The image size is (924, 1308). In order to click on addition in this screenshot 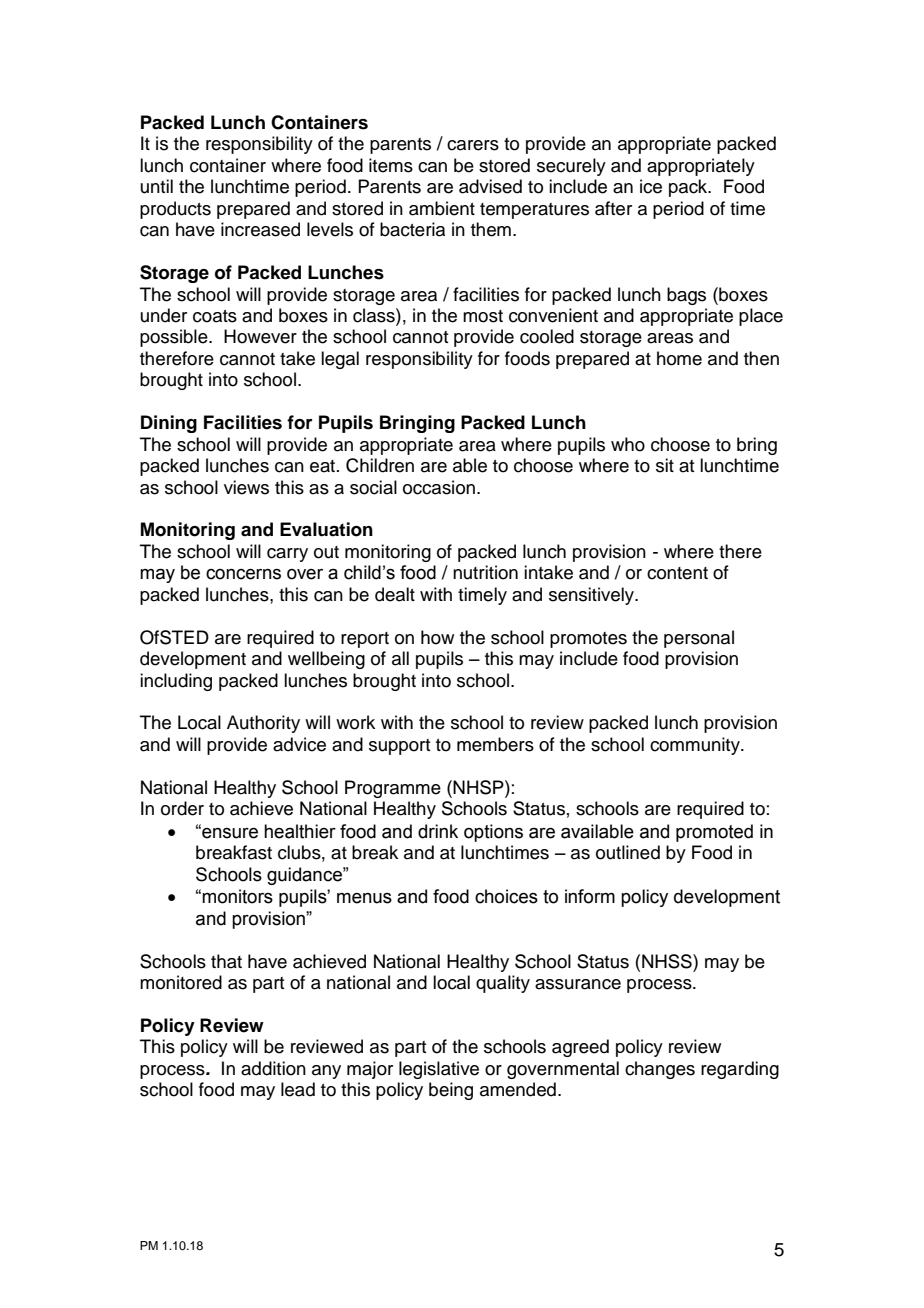, I will do `click(273, 1068)`.
